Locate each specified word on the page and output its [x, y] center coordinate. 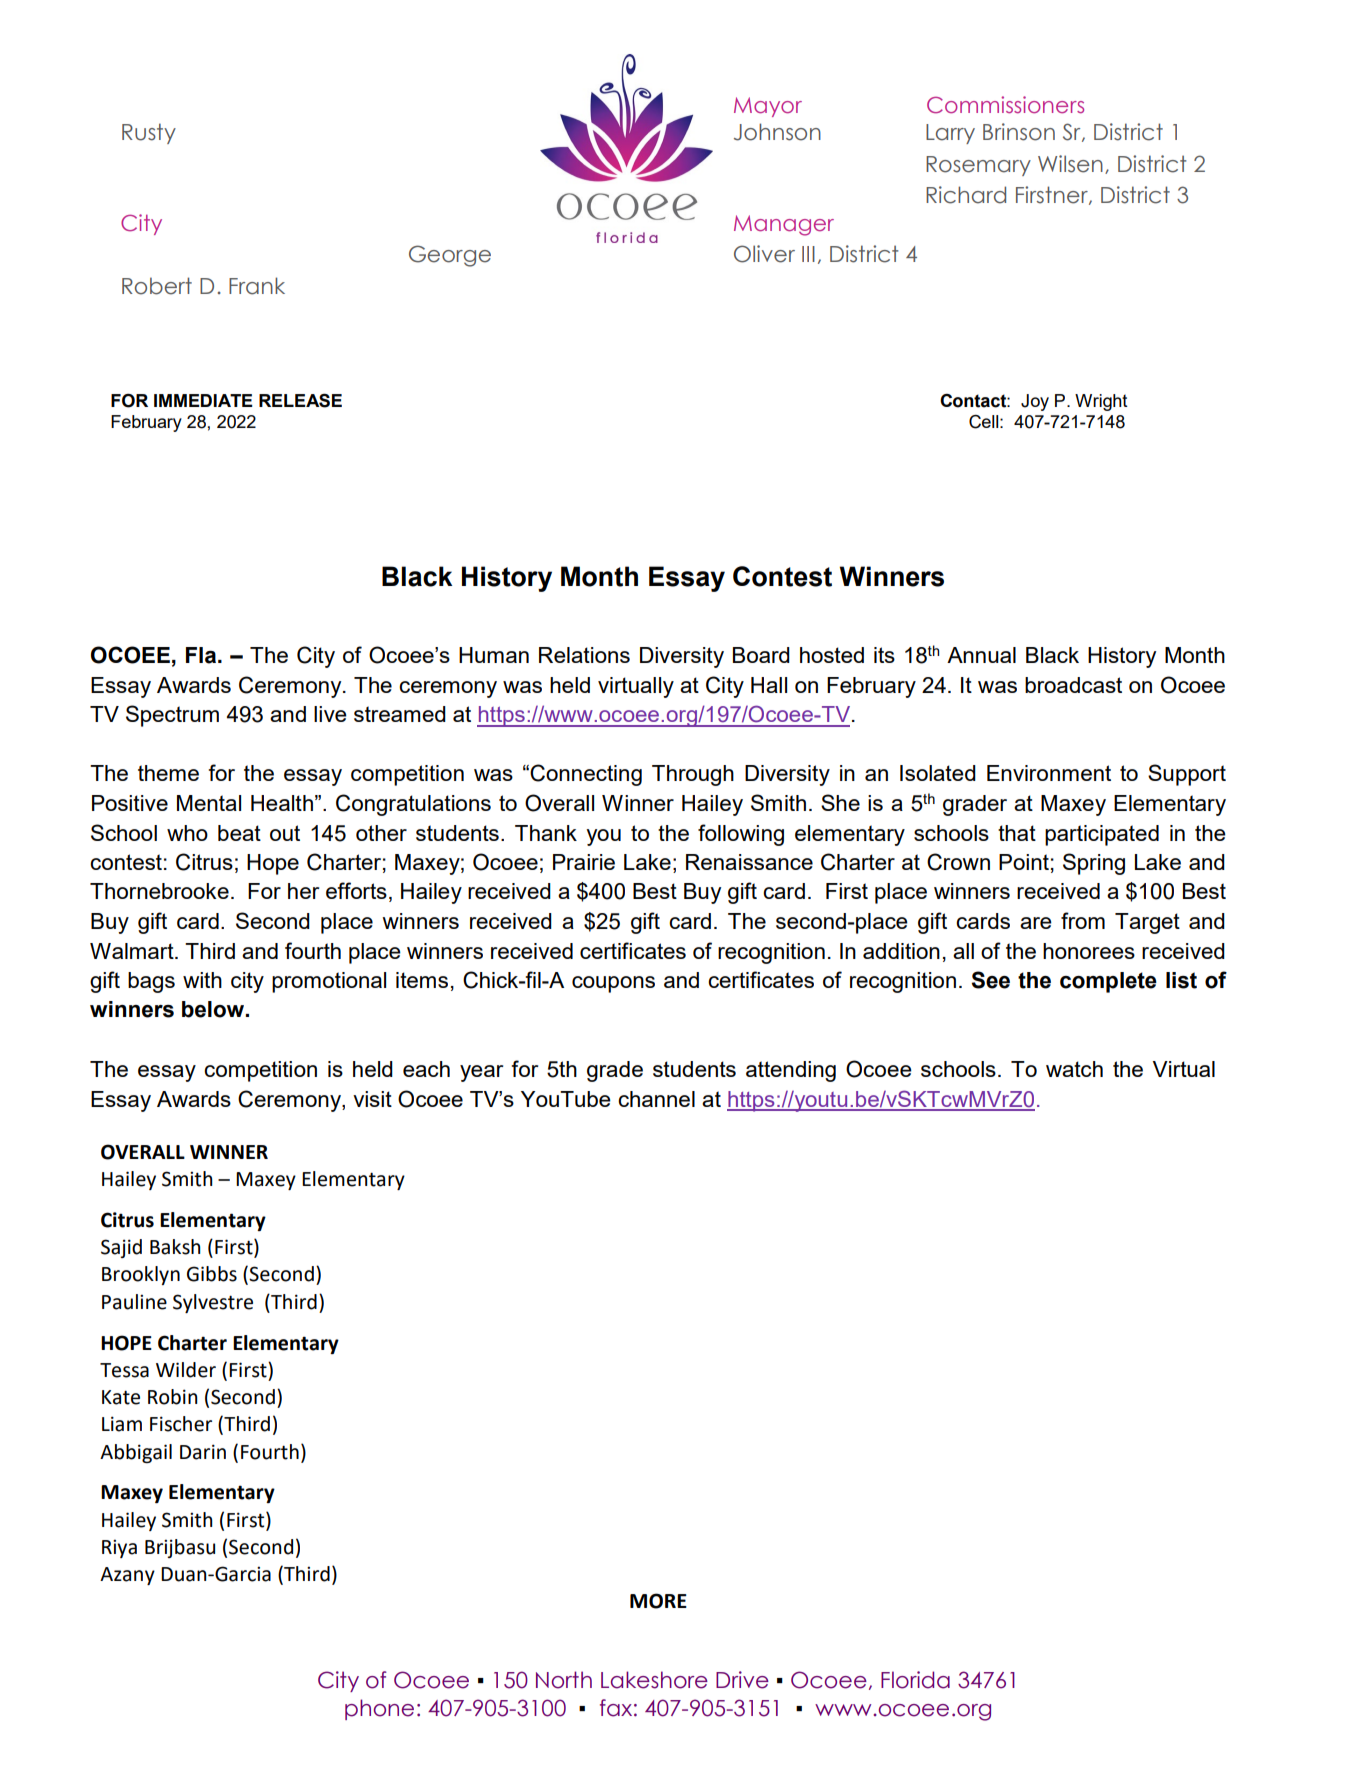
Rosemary [978, 166]
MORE [658, 1601]
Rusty [149, 133]
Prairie [584, 862]
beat [239, 833]
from [1083, 920]
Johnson [777, 132]
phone [379, 1709]
